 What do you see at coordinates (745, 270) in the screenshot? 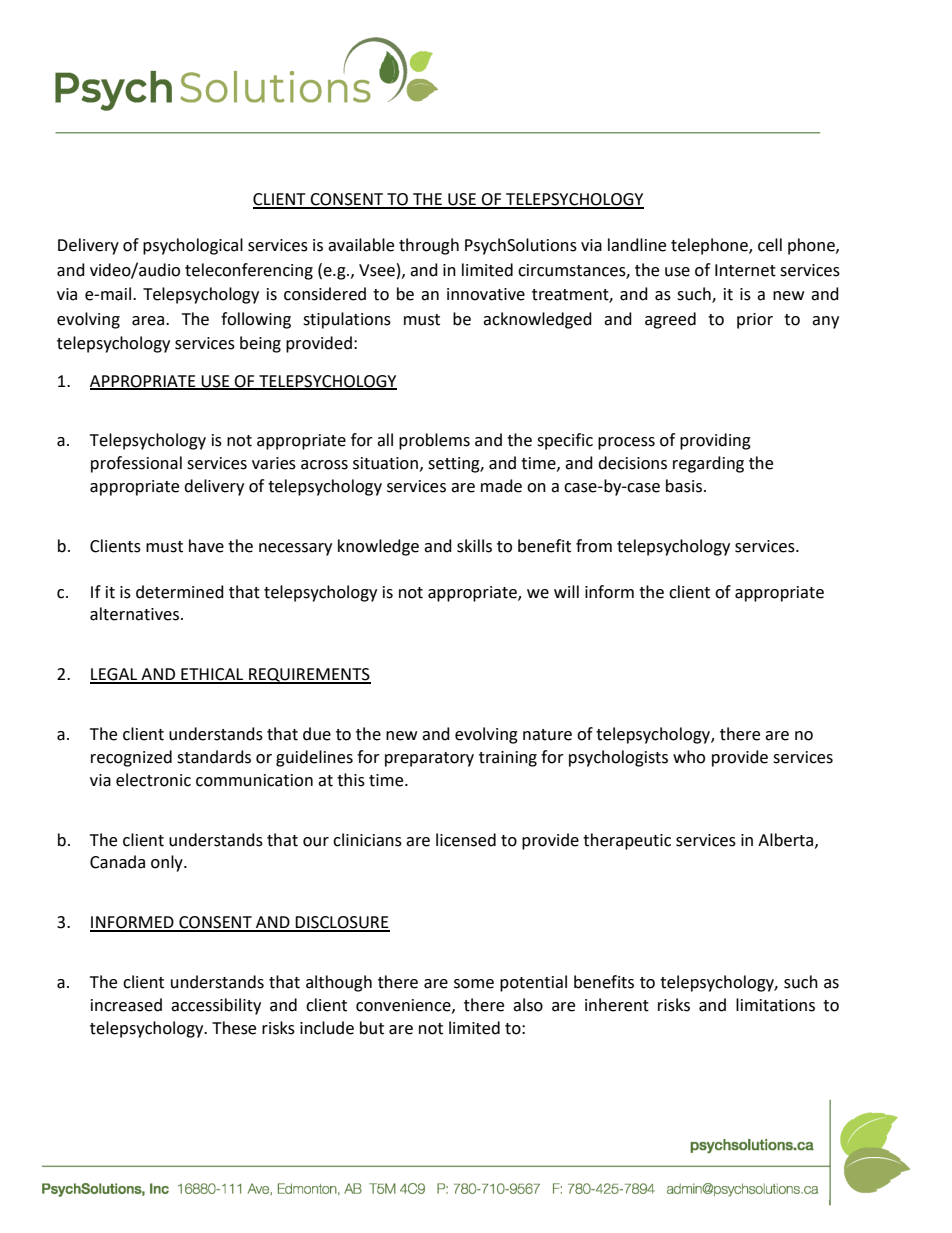
I see `Internet` at bounding box center [745, 270].
